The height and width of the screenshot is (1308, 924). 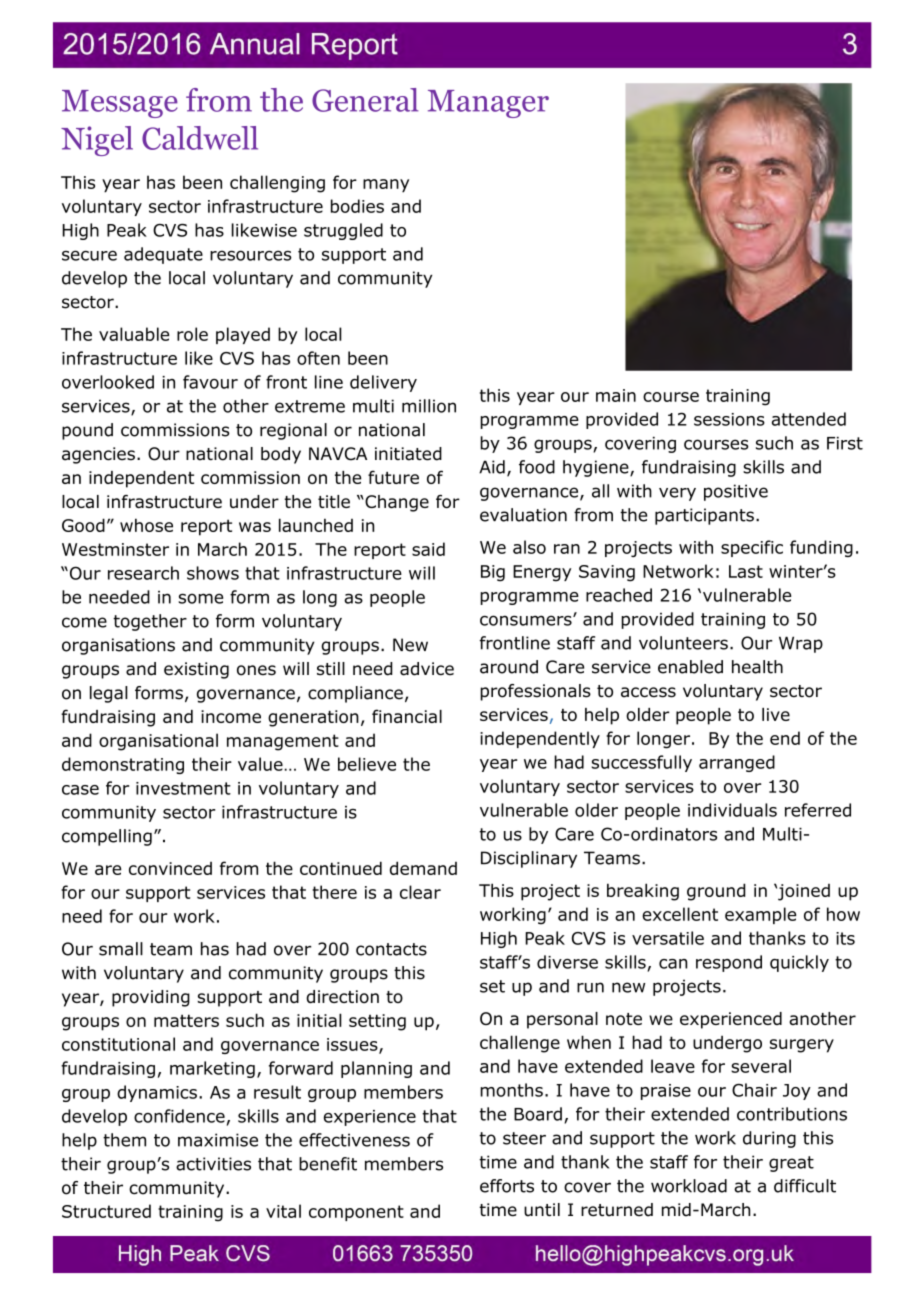 I want to click on activities, so click(x=213, y=1164).
